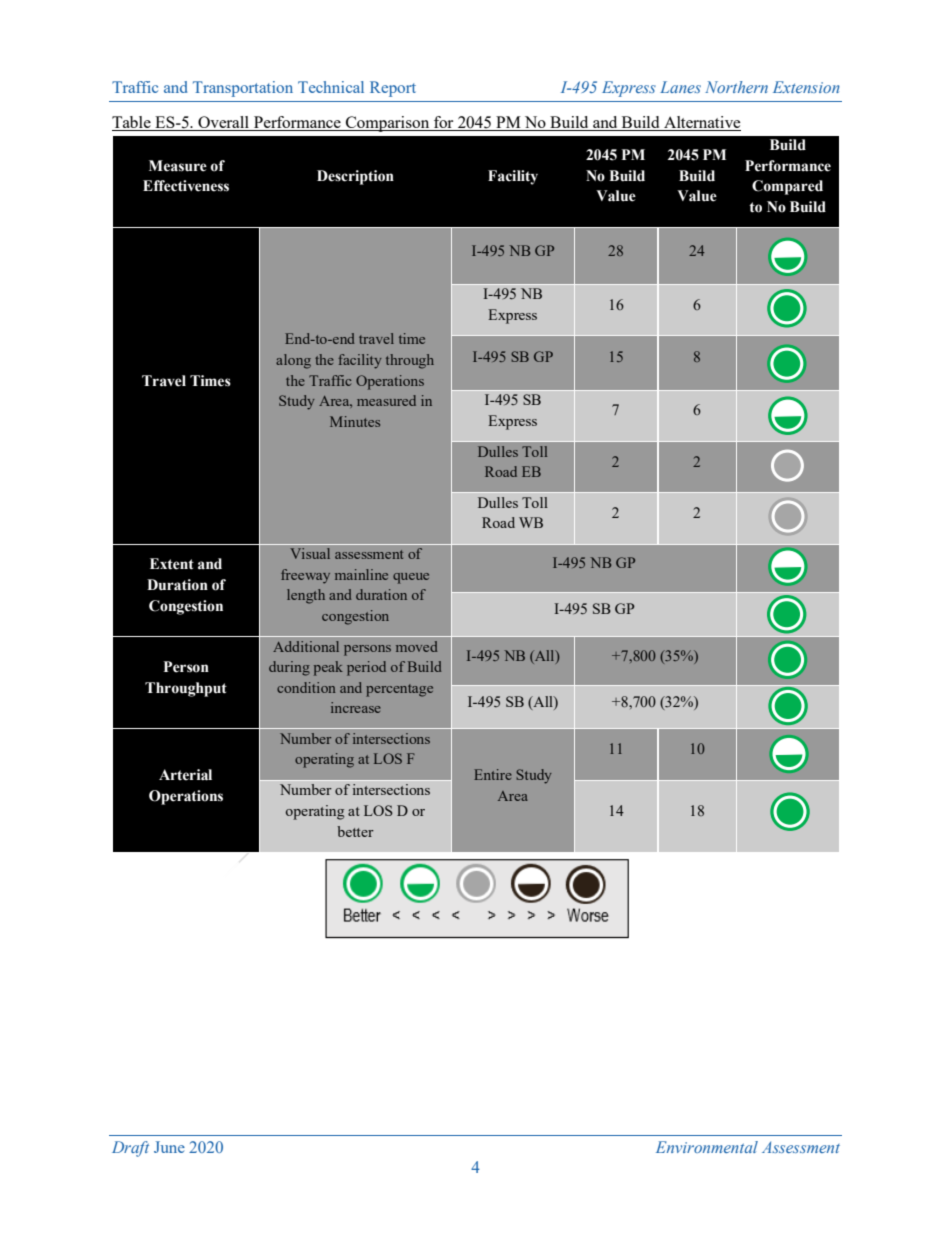 This screenshot has height=1233, width=952. Describe the element at coordinates (387, 124) in the screenshot. I see `Comparison` at that location.
